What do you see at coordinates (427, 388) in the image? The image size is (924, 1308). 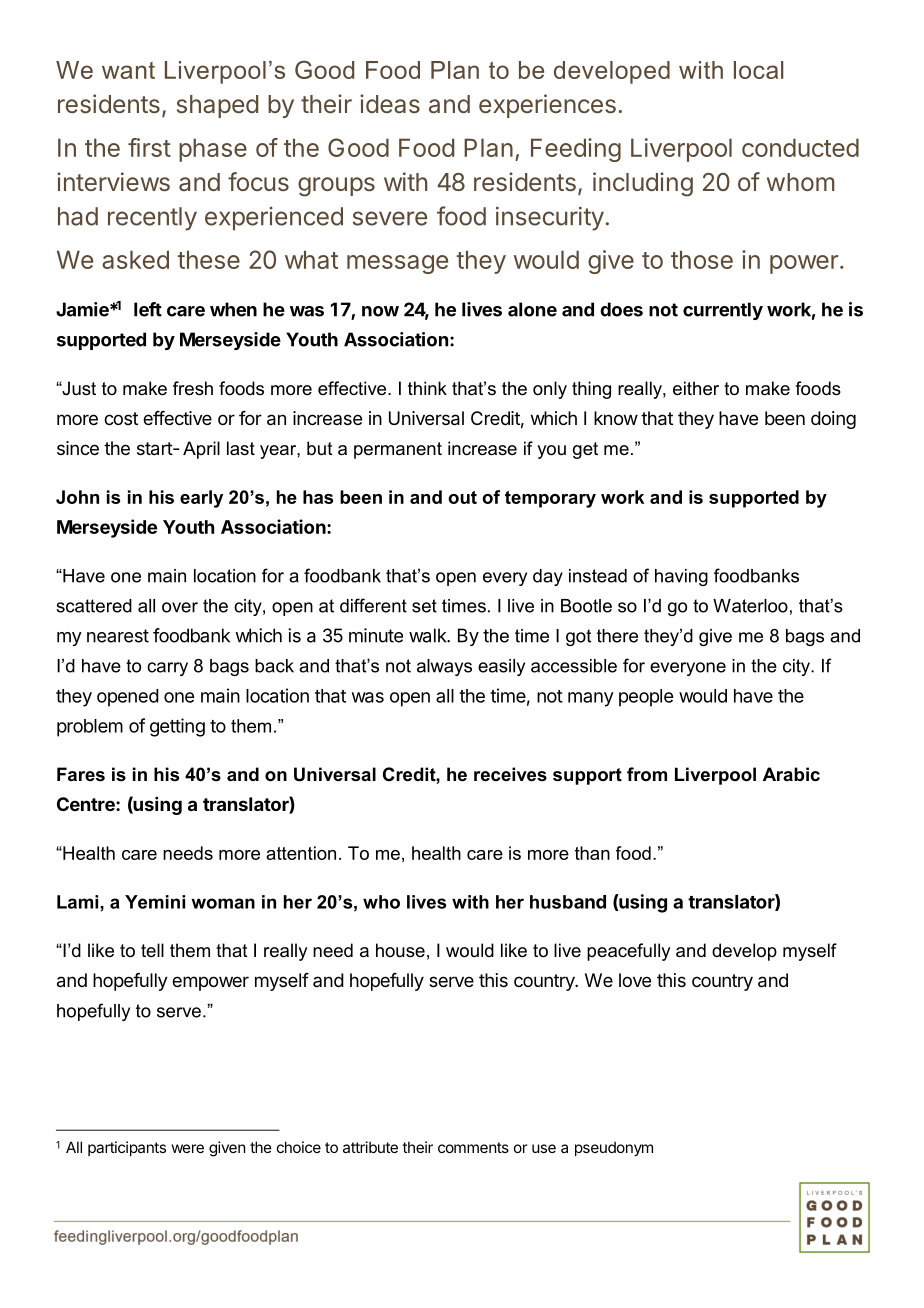 I see `think` at bounding box center [427, 388].
